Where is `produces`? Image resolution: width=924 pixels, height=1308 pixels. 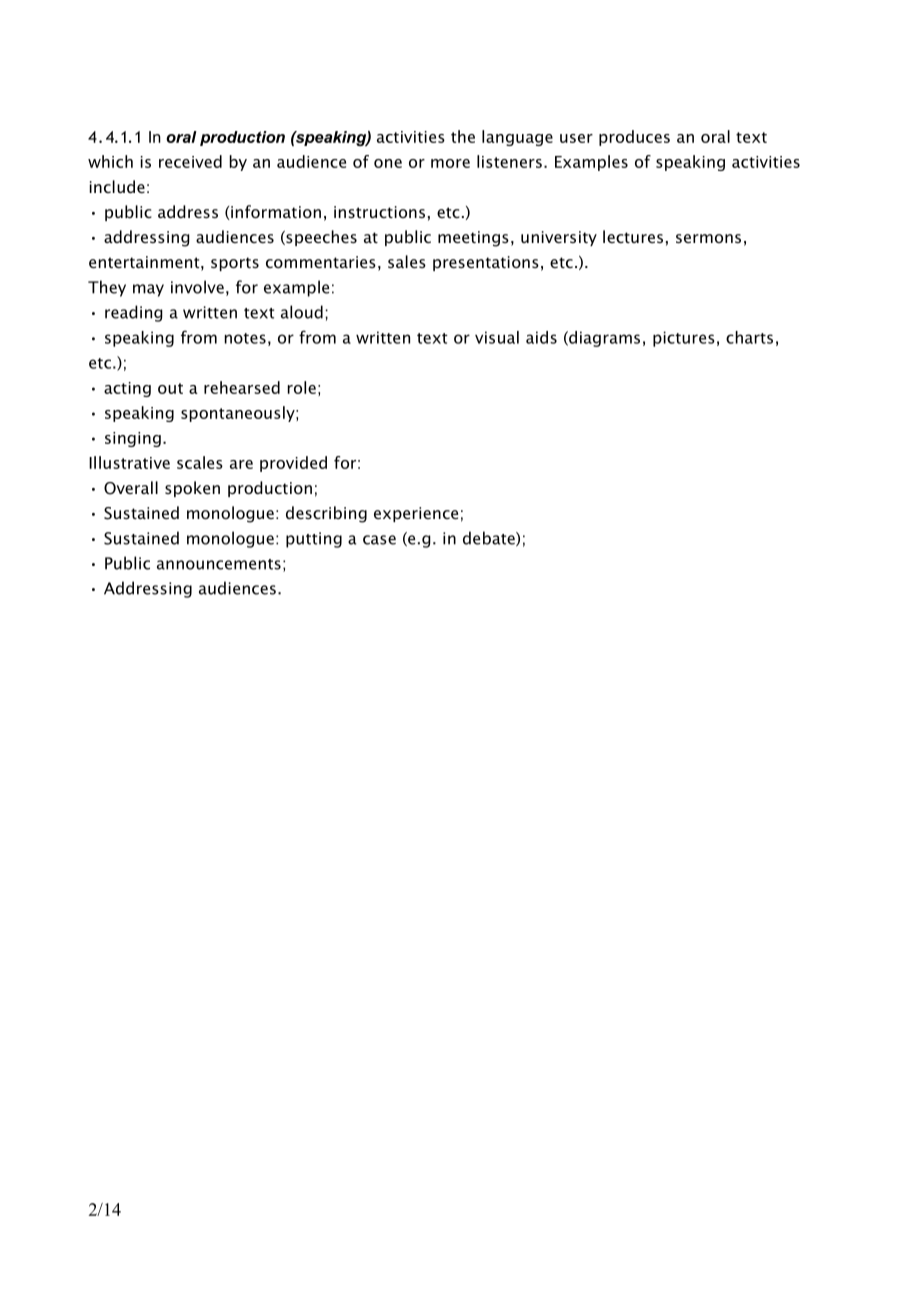 produces is located at coordinates (634, 138).
